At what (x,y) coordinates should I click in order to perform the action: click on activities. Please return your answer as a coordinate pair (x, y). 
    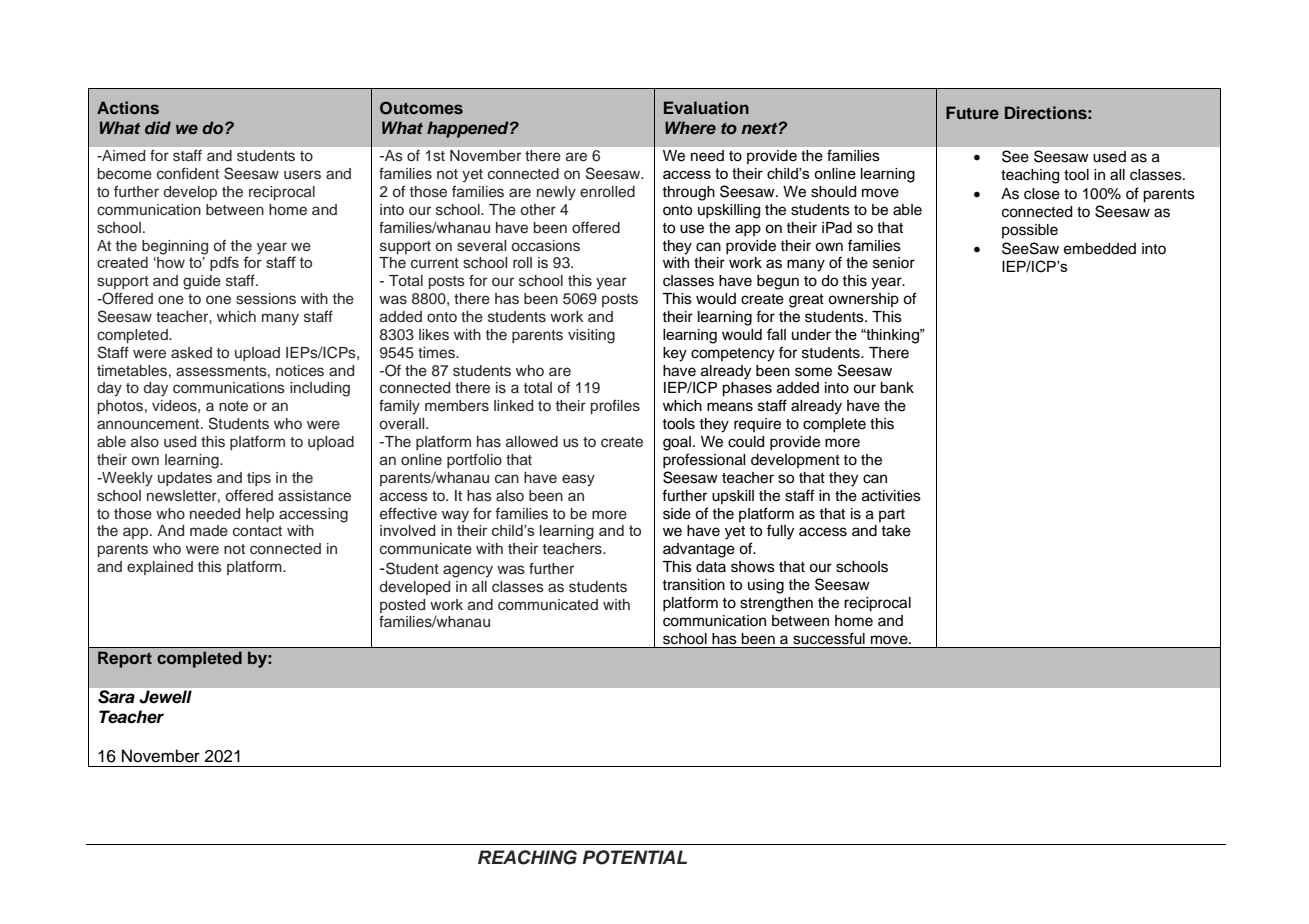
    Looking at the image, I should click on (891, 496).
